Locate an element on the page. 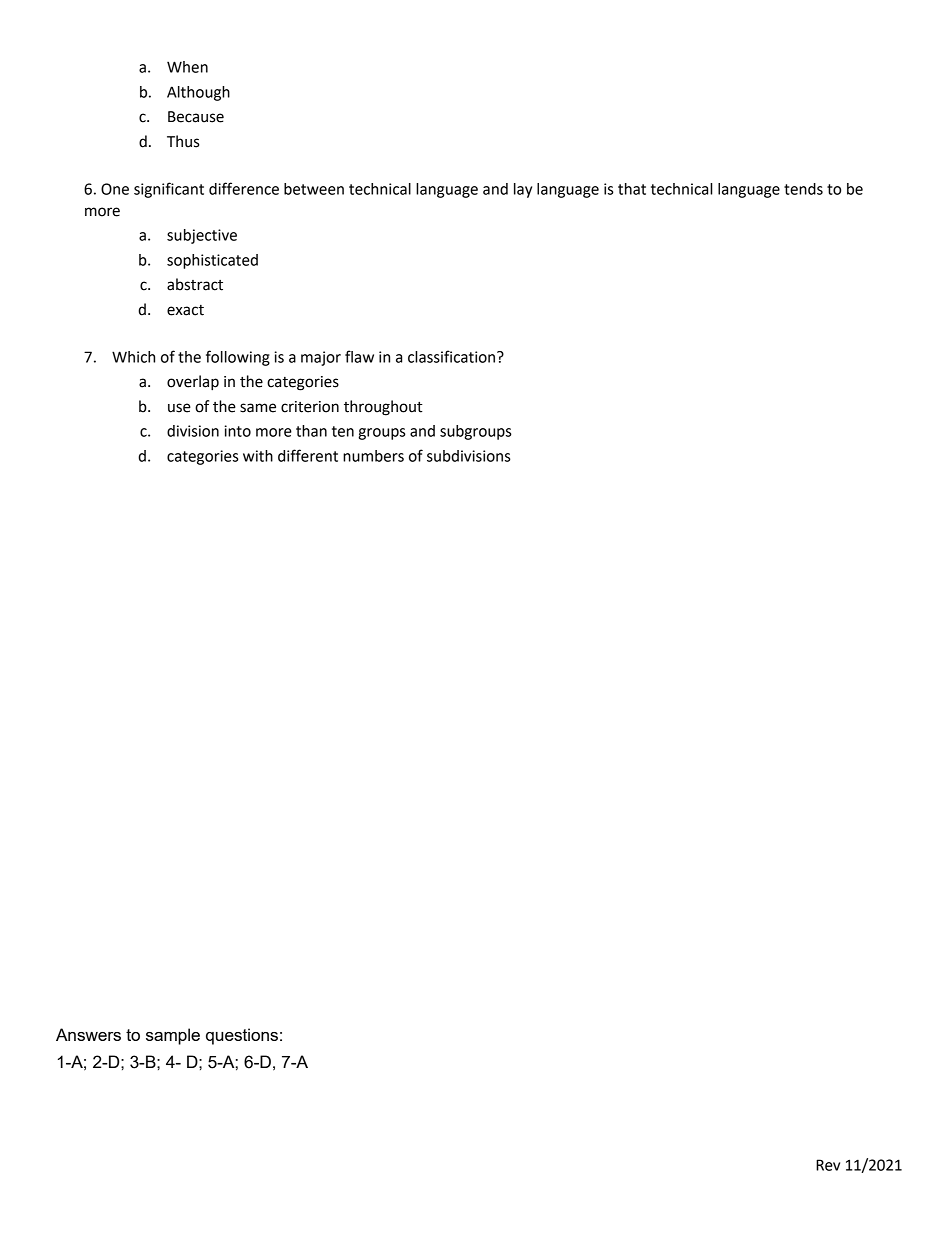 This page has width=952, height=1233. Rev is located at coordinates (828, 1165).
